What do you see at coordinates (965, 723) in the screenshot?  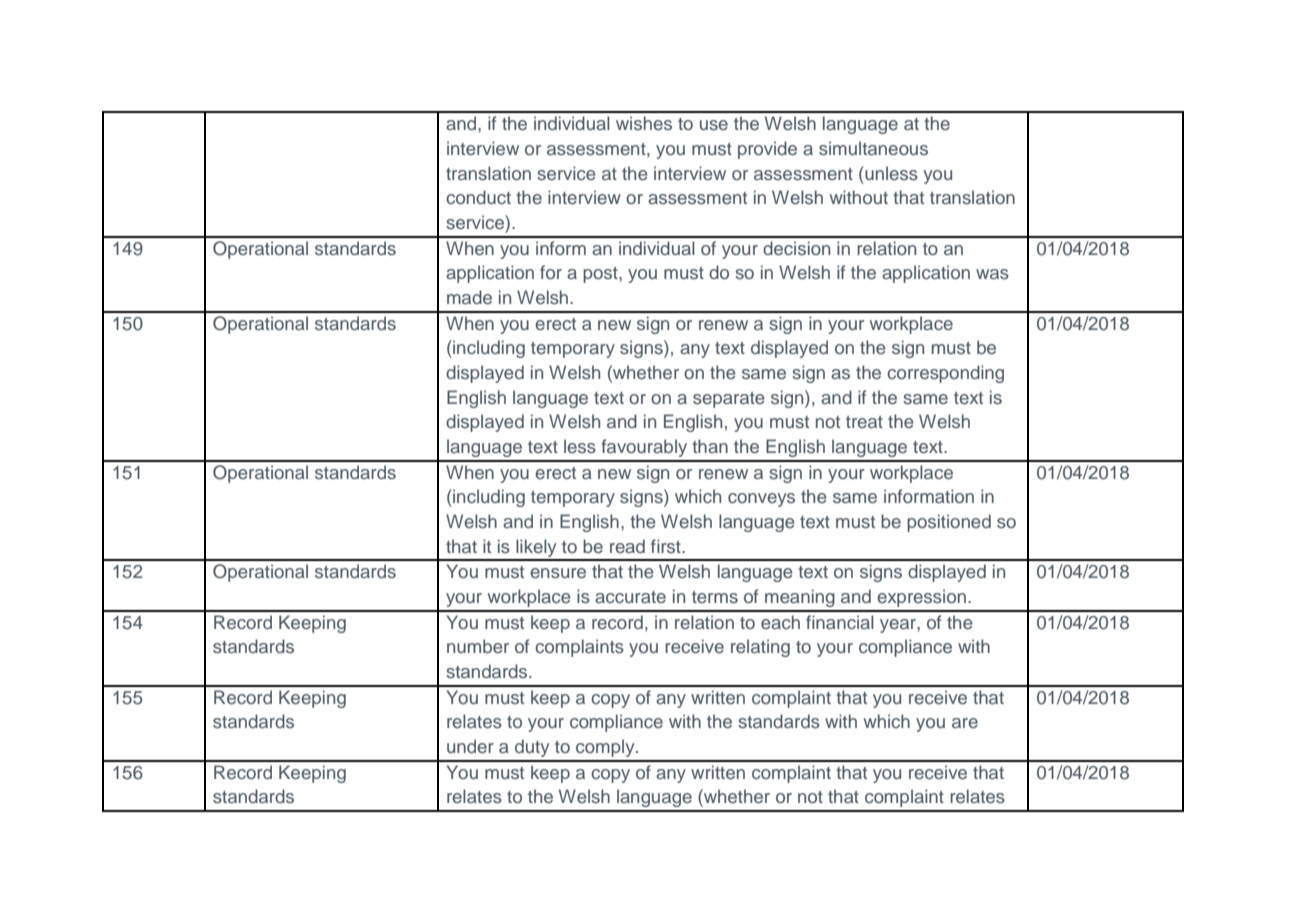 I see `are` at bounding box center [965, 723].
